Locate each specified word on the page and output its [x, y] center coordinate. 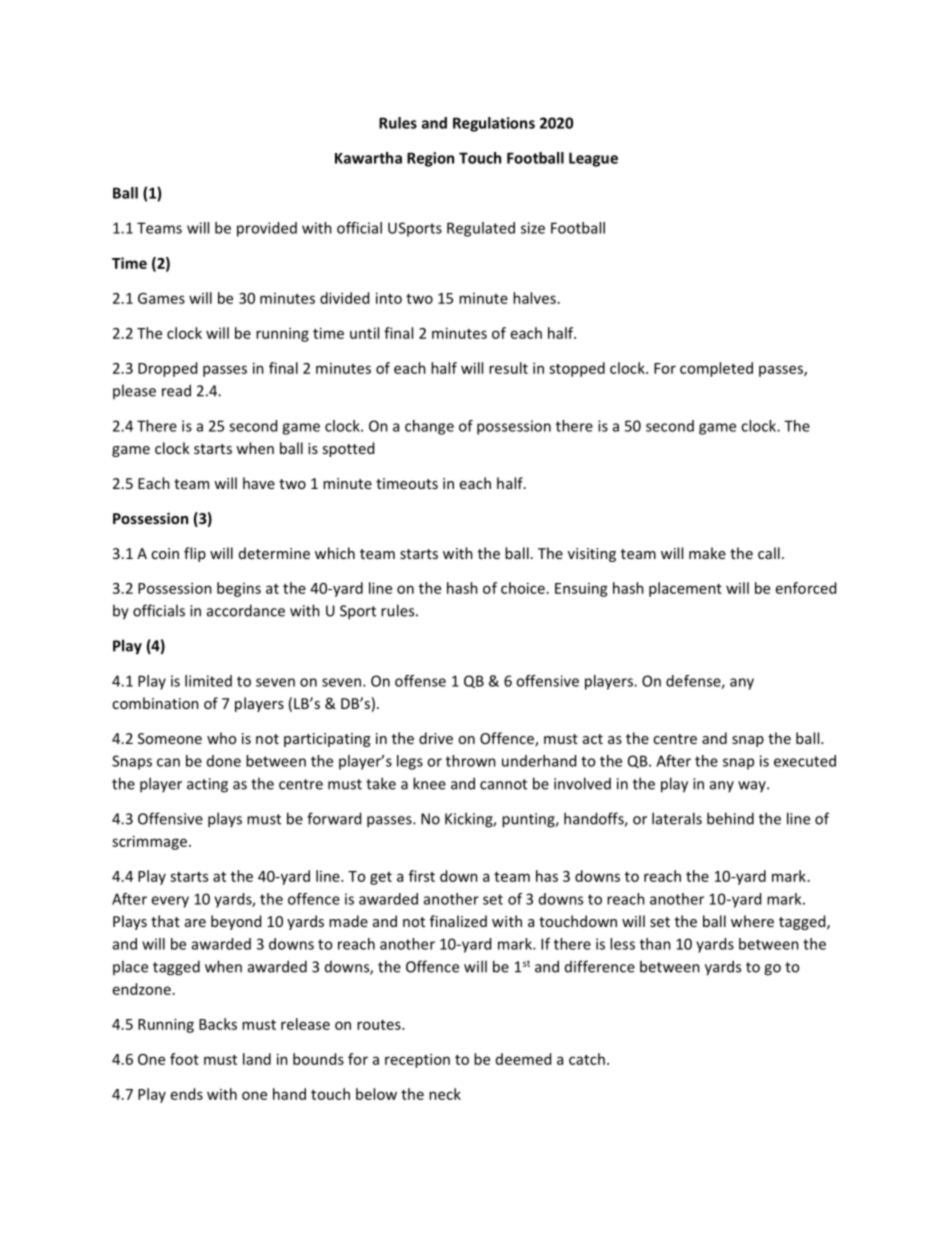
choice [523, 588]
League [593, 159]
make [707, 553]
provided [267, 229]
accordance [246, 610]
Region [430, 159]
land [257, 1059]
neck [445, 1094]
